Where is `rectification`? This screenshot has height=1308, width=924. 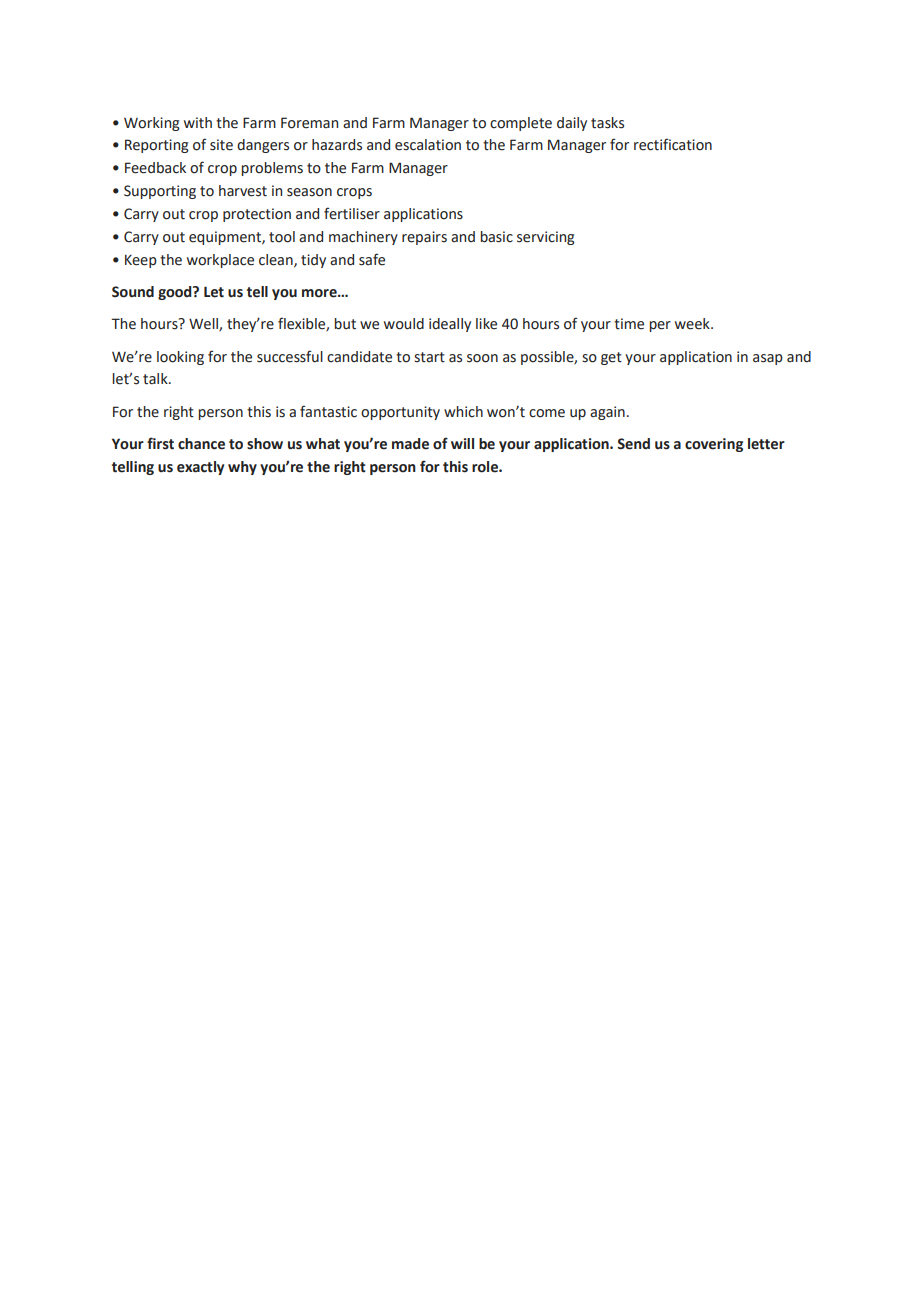 rectification is located at coordinates (673, 144).
